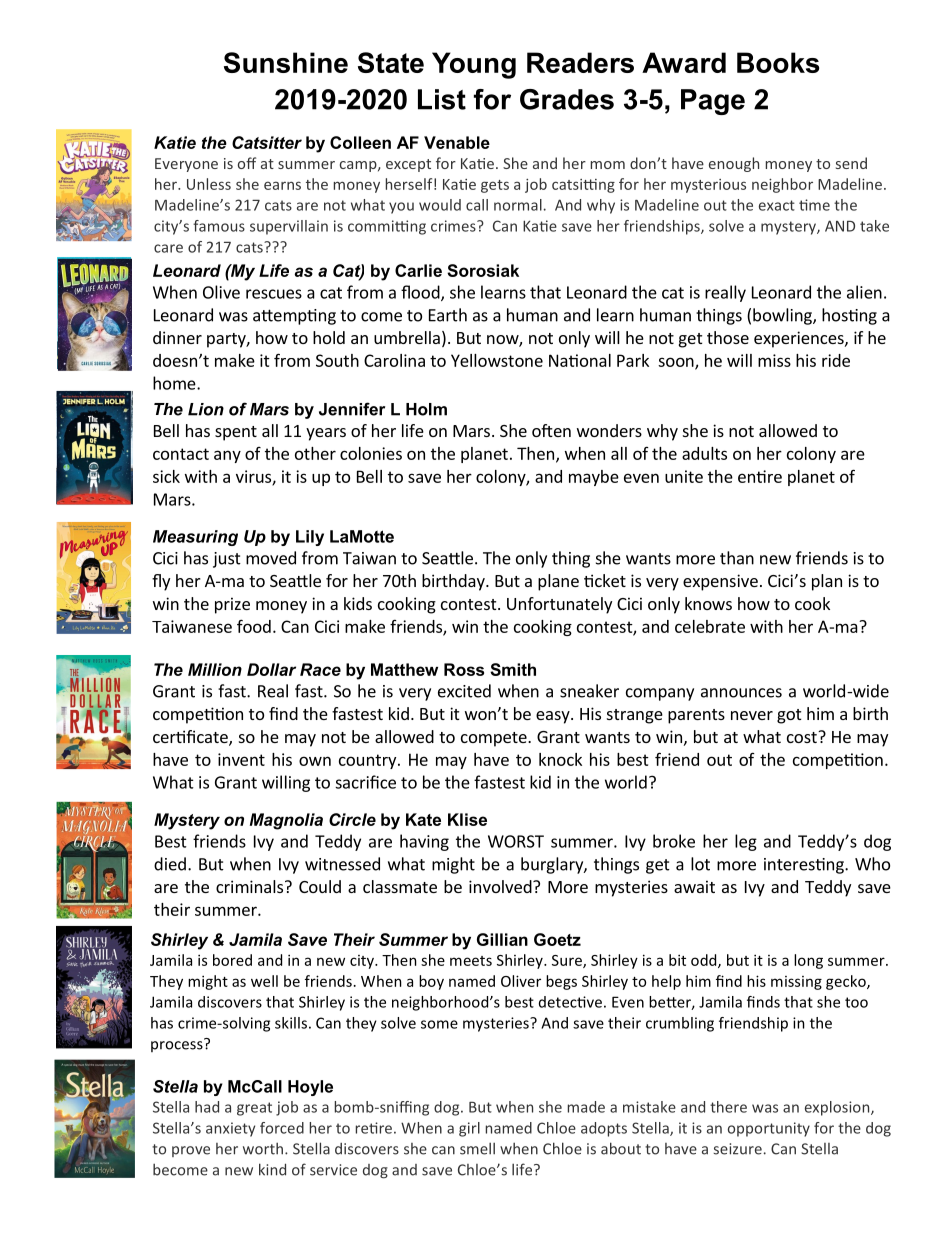  Describe the element at coordinates (251, 886) in the image. I see `criminals` at that location.
